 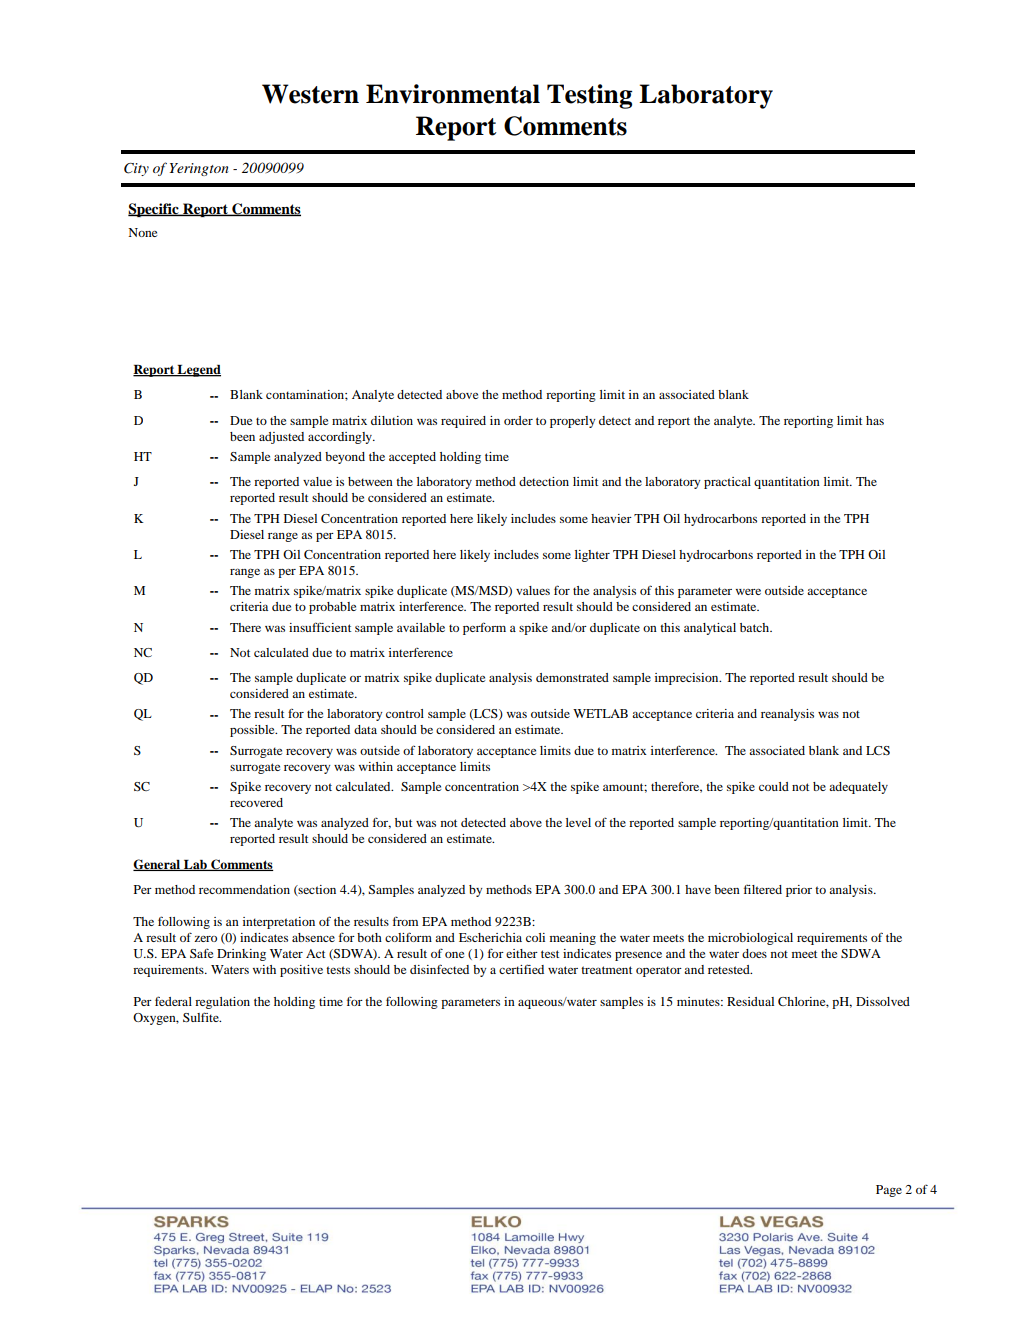 What do you see at coordinates (484, 628) in the screenshot?
I see `perform` at bounding box center [484, 628].
